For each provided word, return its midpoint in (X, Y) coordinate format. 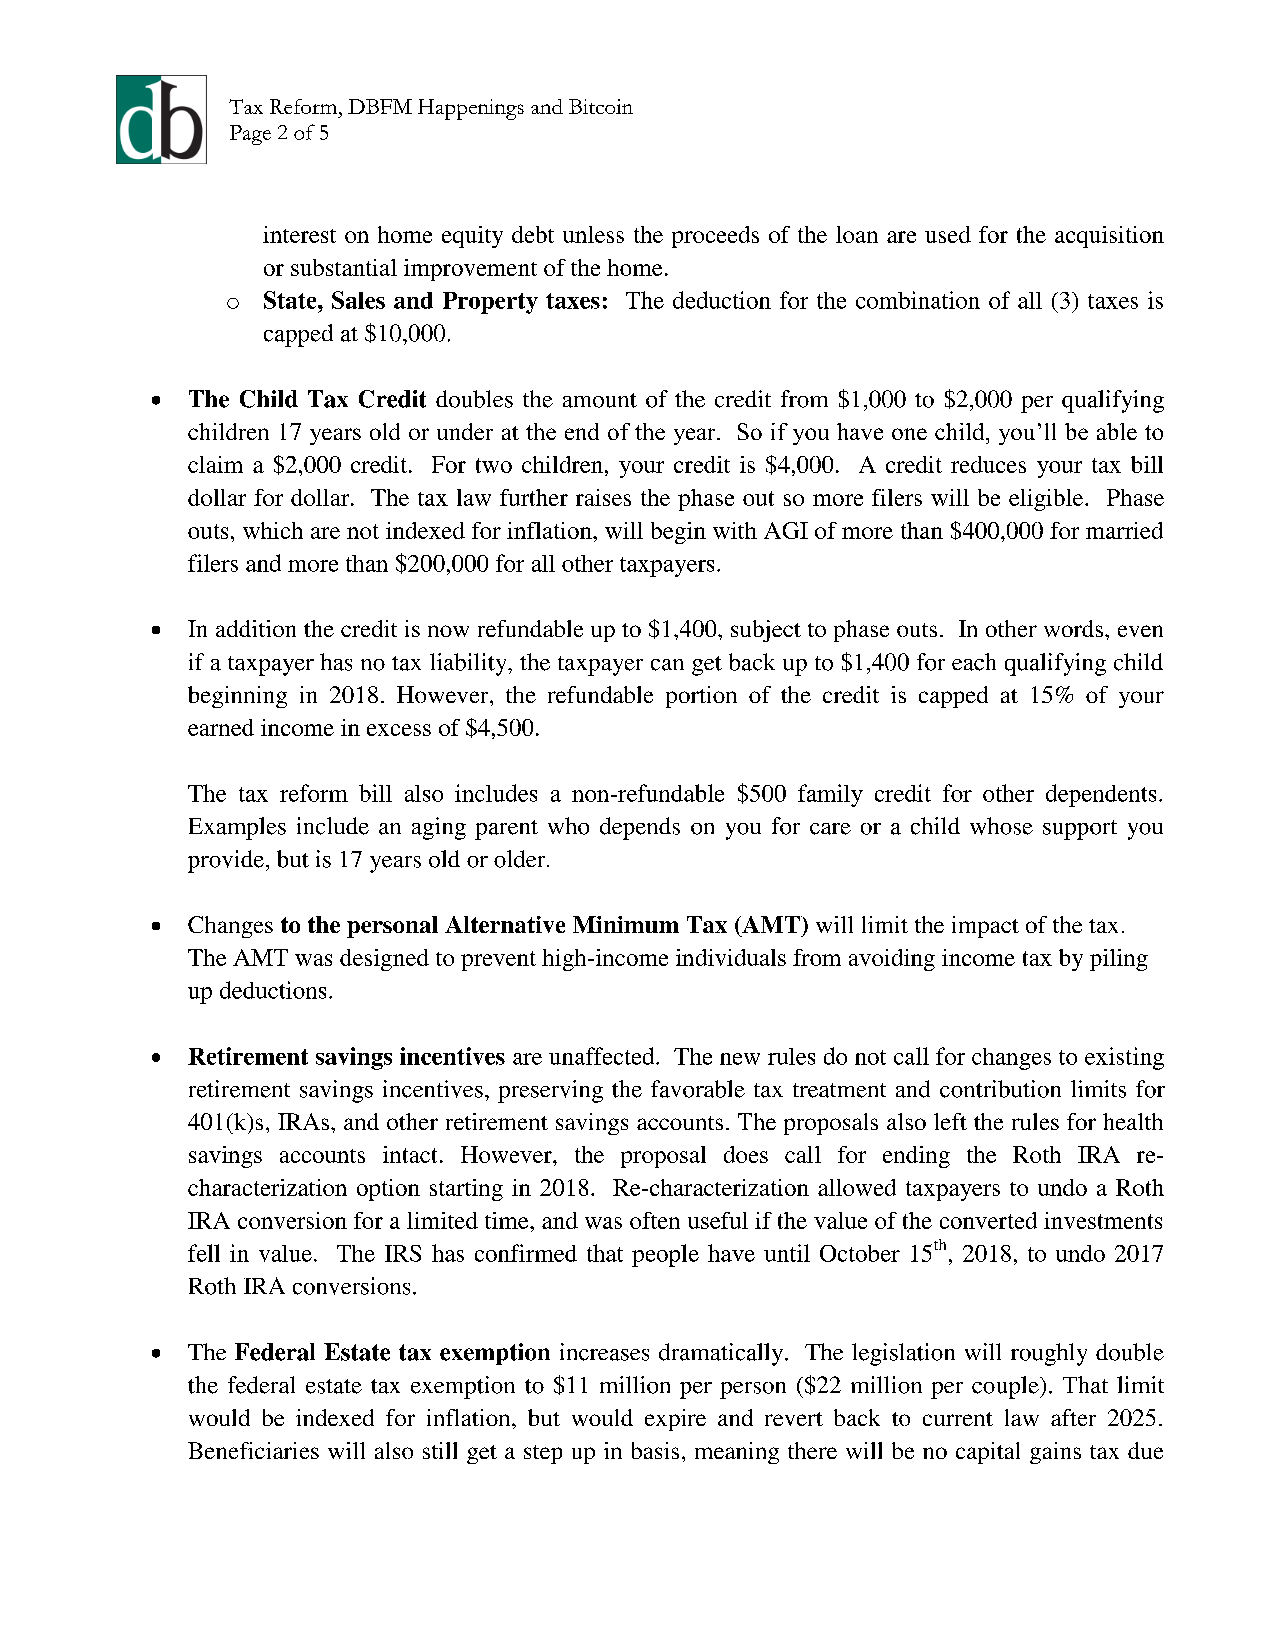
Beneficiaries (253, 1450)
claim (215, 464)
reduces (988, 464)
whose (1001, 826)
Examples (237, 828)
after (1073, 1417)
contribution (1000, 1089)
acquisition (1109, 237)
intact (410, 1154)
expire (675, 1420)
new (740, 1059)
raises (603, 497)
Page (250, 135)
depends (640, 828)
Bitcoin (601, 106)
